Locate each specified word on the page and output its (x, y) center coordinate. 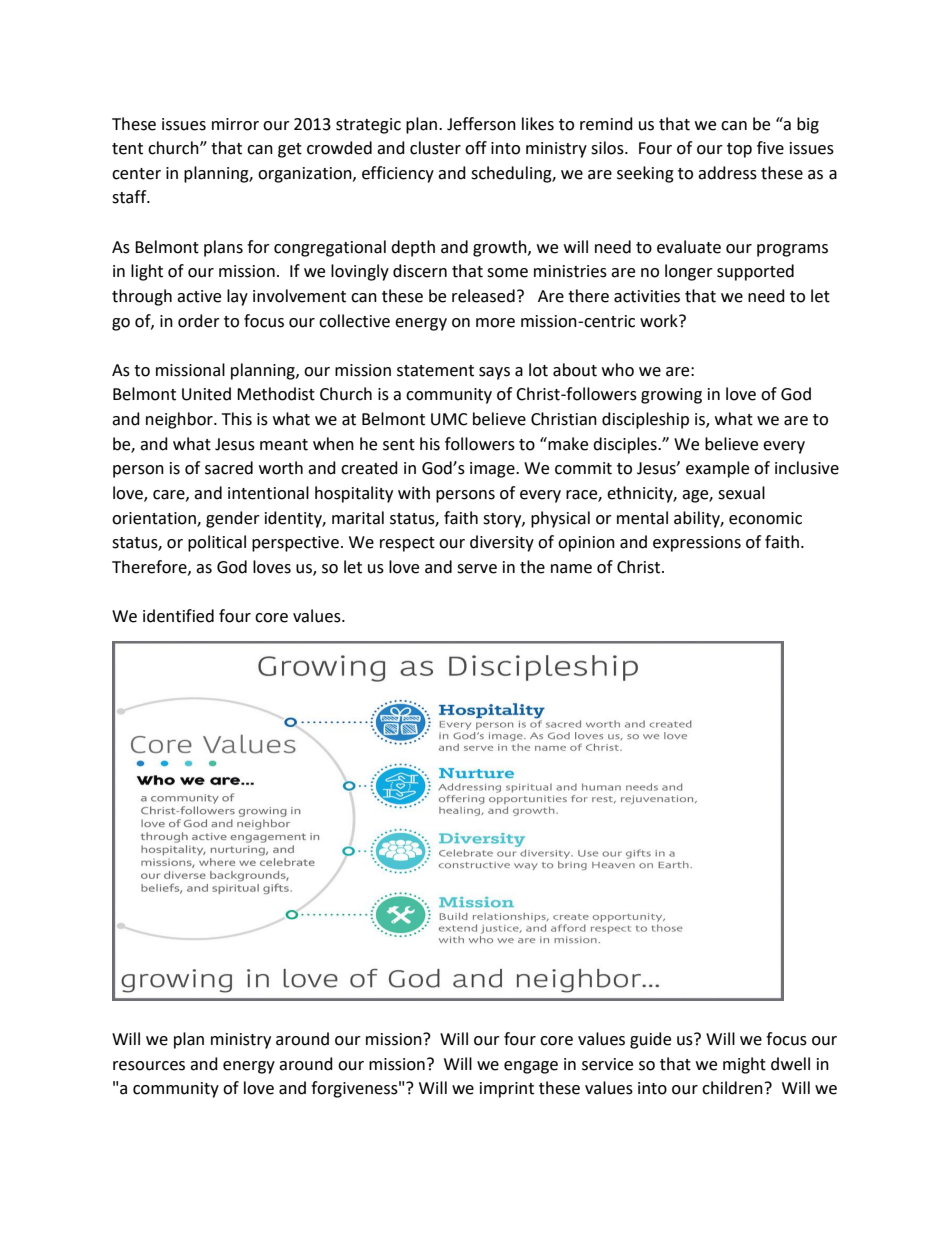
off (476, 148)
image (493, 470)
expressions (697, 544)
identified (178, 616)
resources (149, 1066)
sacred (229, 468)
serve (477, 569)
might (744, 1065)
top (739, 150)
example (717, 469)
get (290, 150)
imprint (507, 1090)
